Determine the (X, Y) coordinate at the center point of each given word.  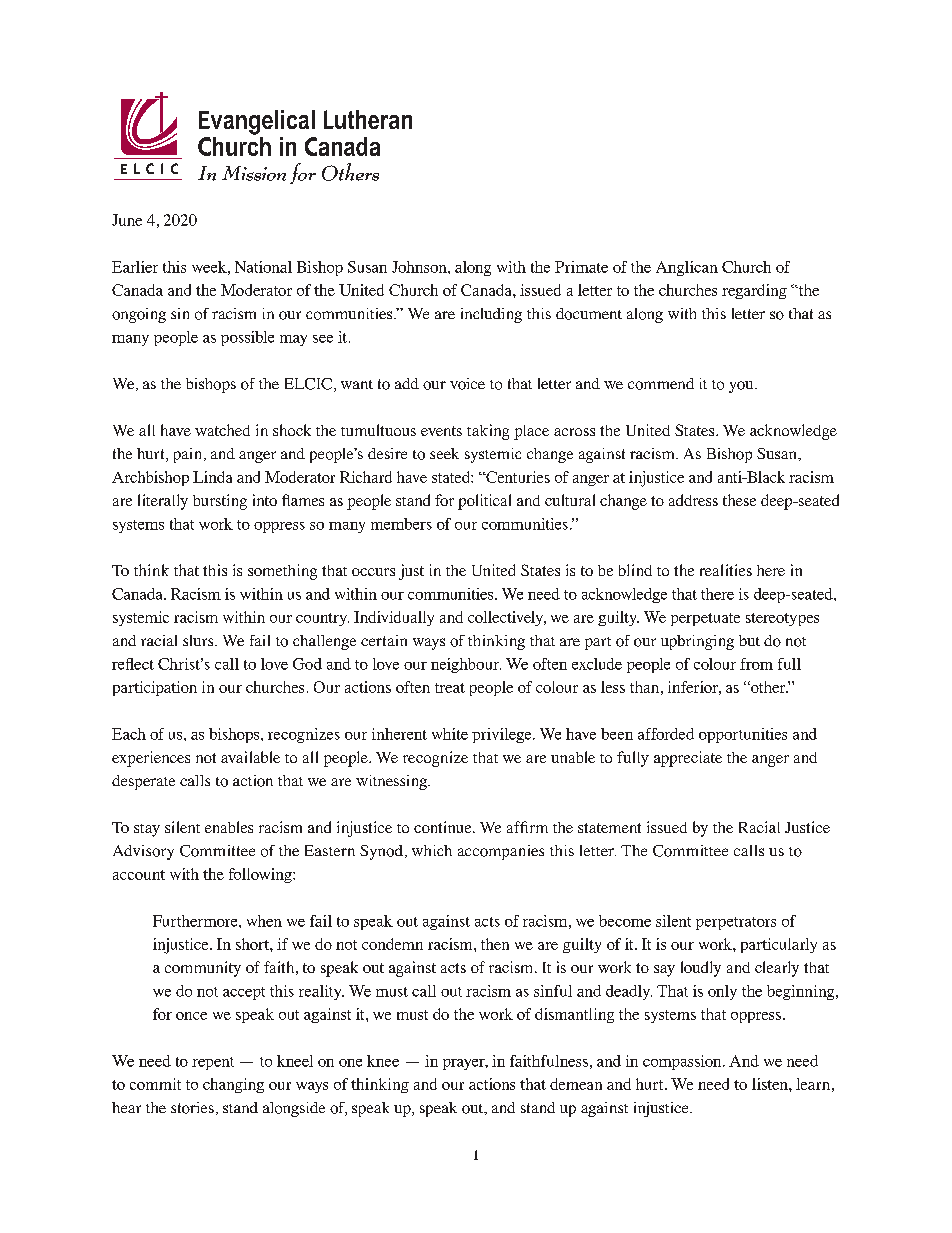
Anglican (687, 268)
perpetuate (705, 619)
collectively (507, 618)
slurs (199, 640)
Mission (254, 173)
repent (213, 1063)
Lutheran (368, 119)
